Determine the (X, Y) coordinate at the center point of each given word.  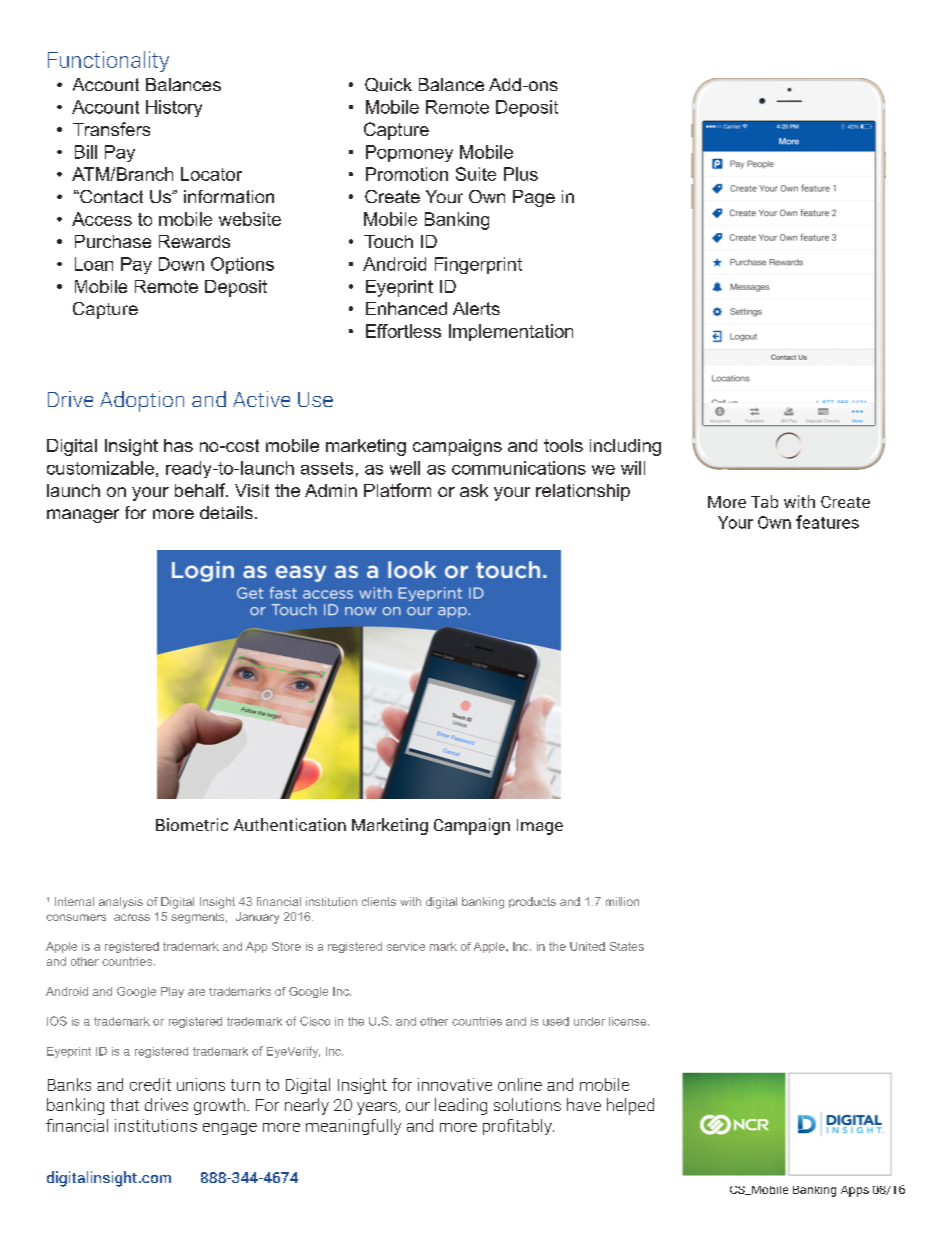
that (124, 1104)
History (174, 108)
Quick (388, 85)
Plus (521, 174)
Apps (855, 1191)
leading (461, 1106)
